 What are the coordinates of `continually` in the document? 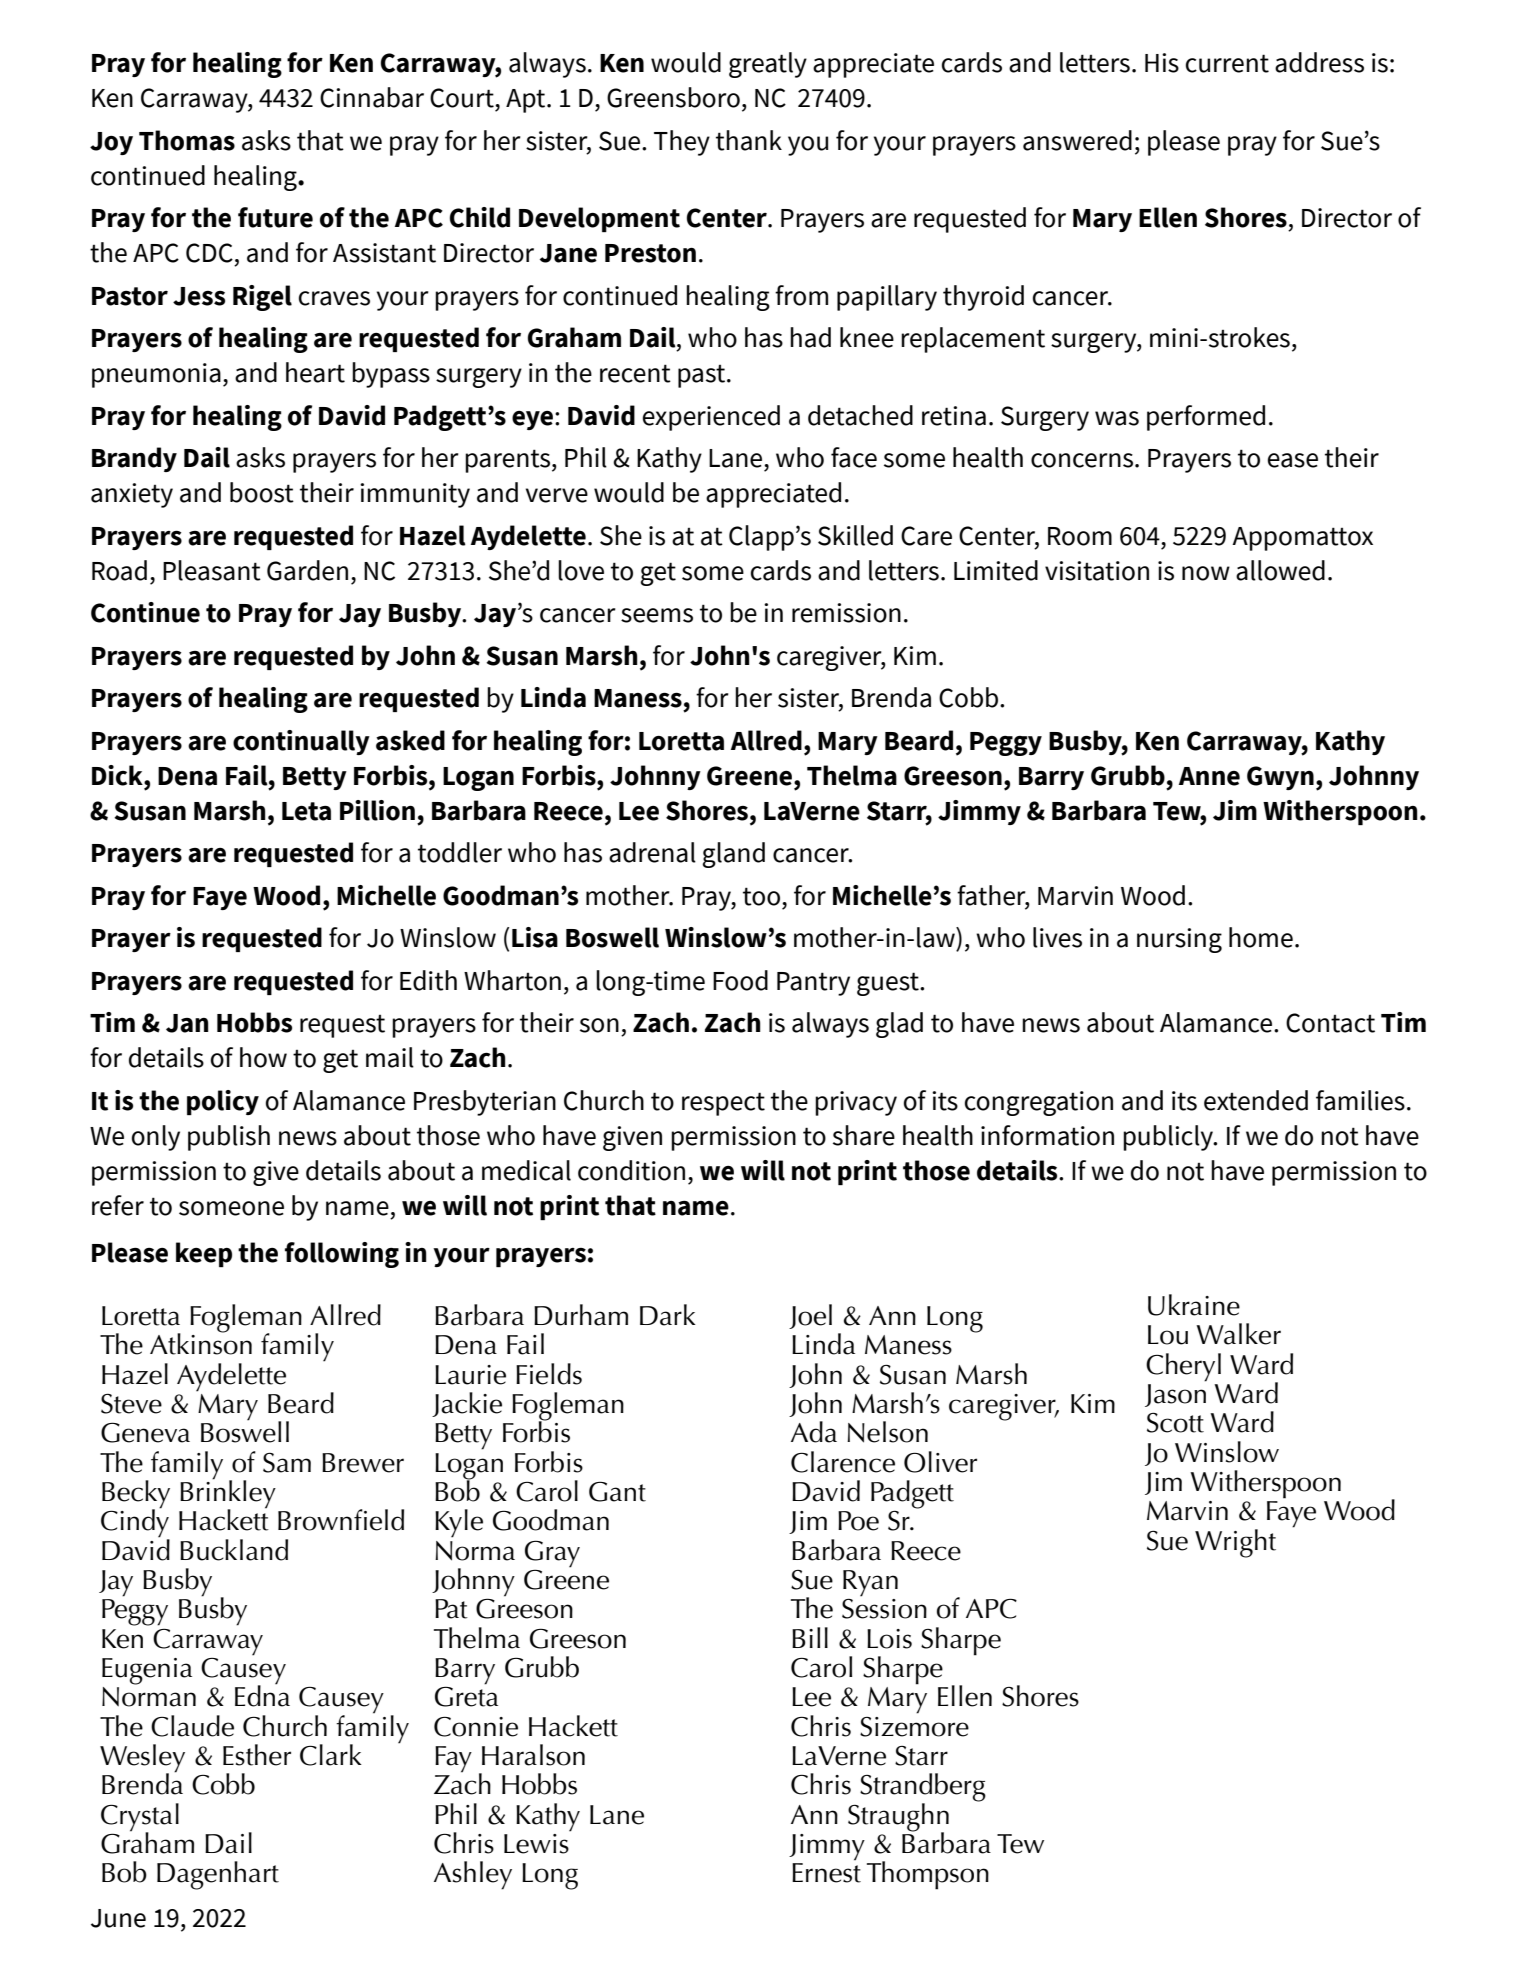 It's located at (301, 742).
